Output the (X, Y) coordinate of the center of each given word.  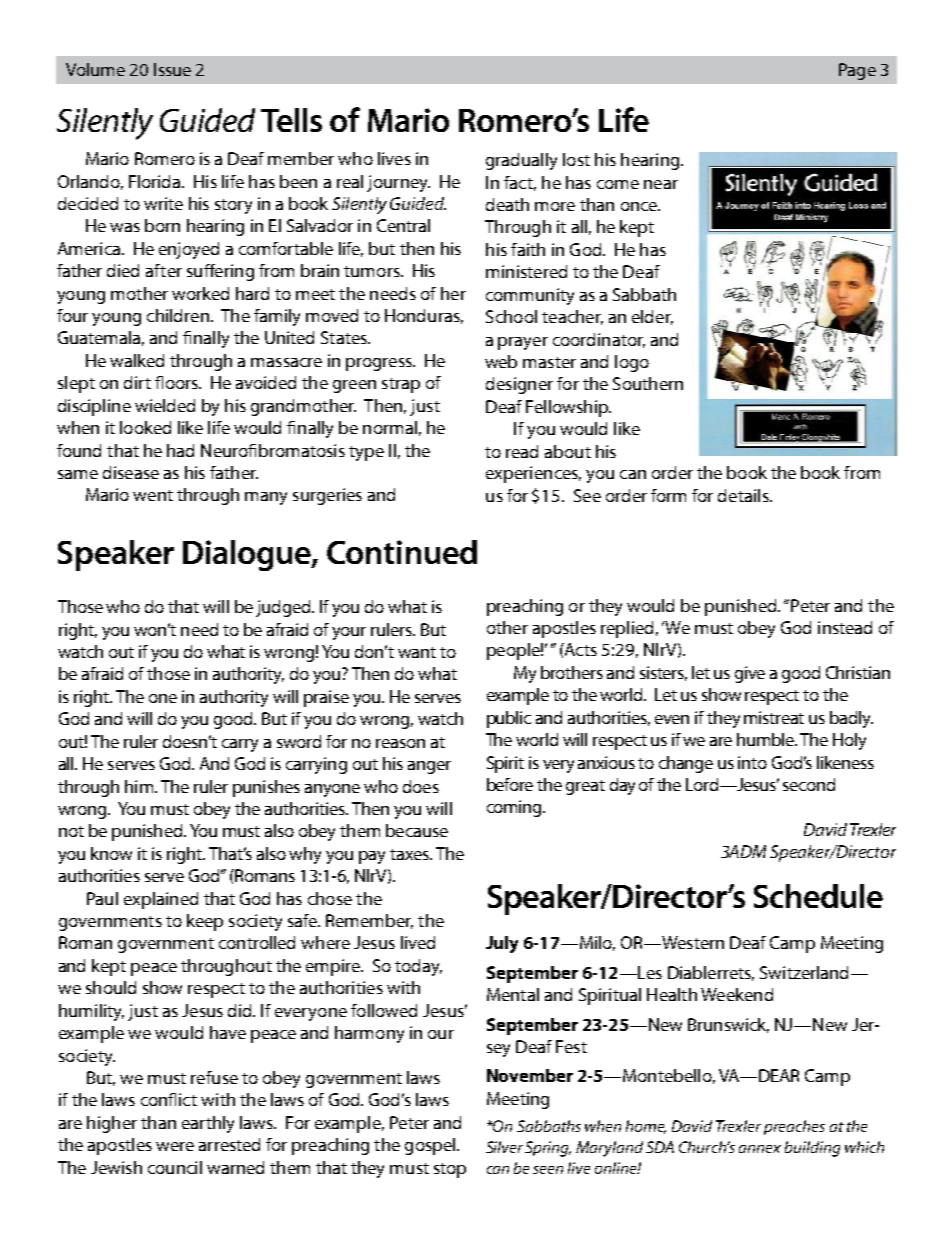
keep (205, 922)
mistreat (774, 717)
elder (652, 317)
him (139, 786)
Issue (172, 69)
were (175, 1146)
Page (857, 71)
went (153, 495)
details (744, 495)
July (502, 944)
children (178, 315)
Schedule (818, 896)
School (511, 316)
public (509, 719)
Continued (402, 552)
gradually (521, 161)
